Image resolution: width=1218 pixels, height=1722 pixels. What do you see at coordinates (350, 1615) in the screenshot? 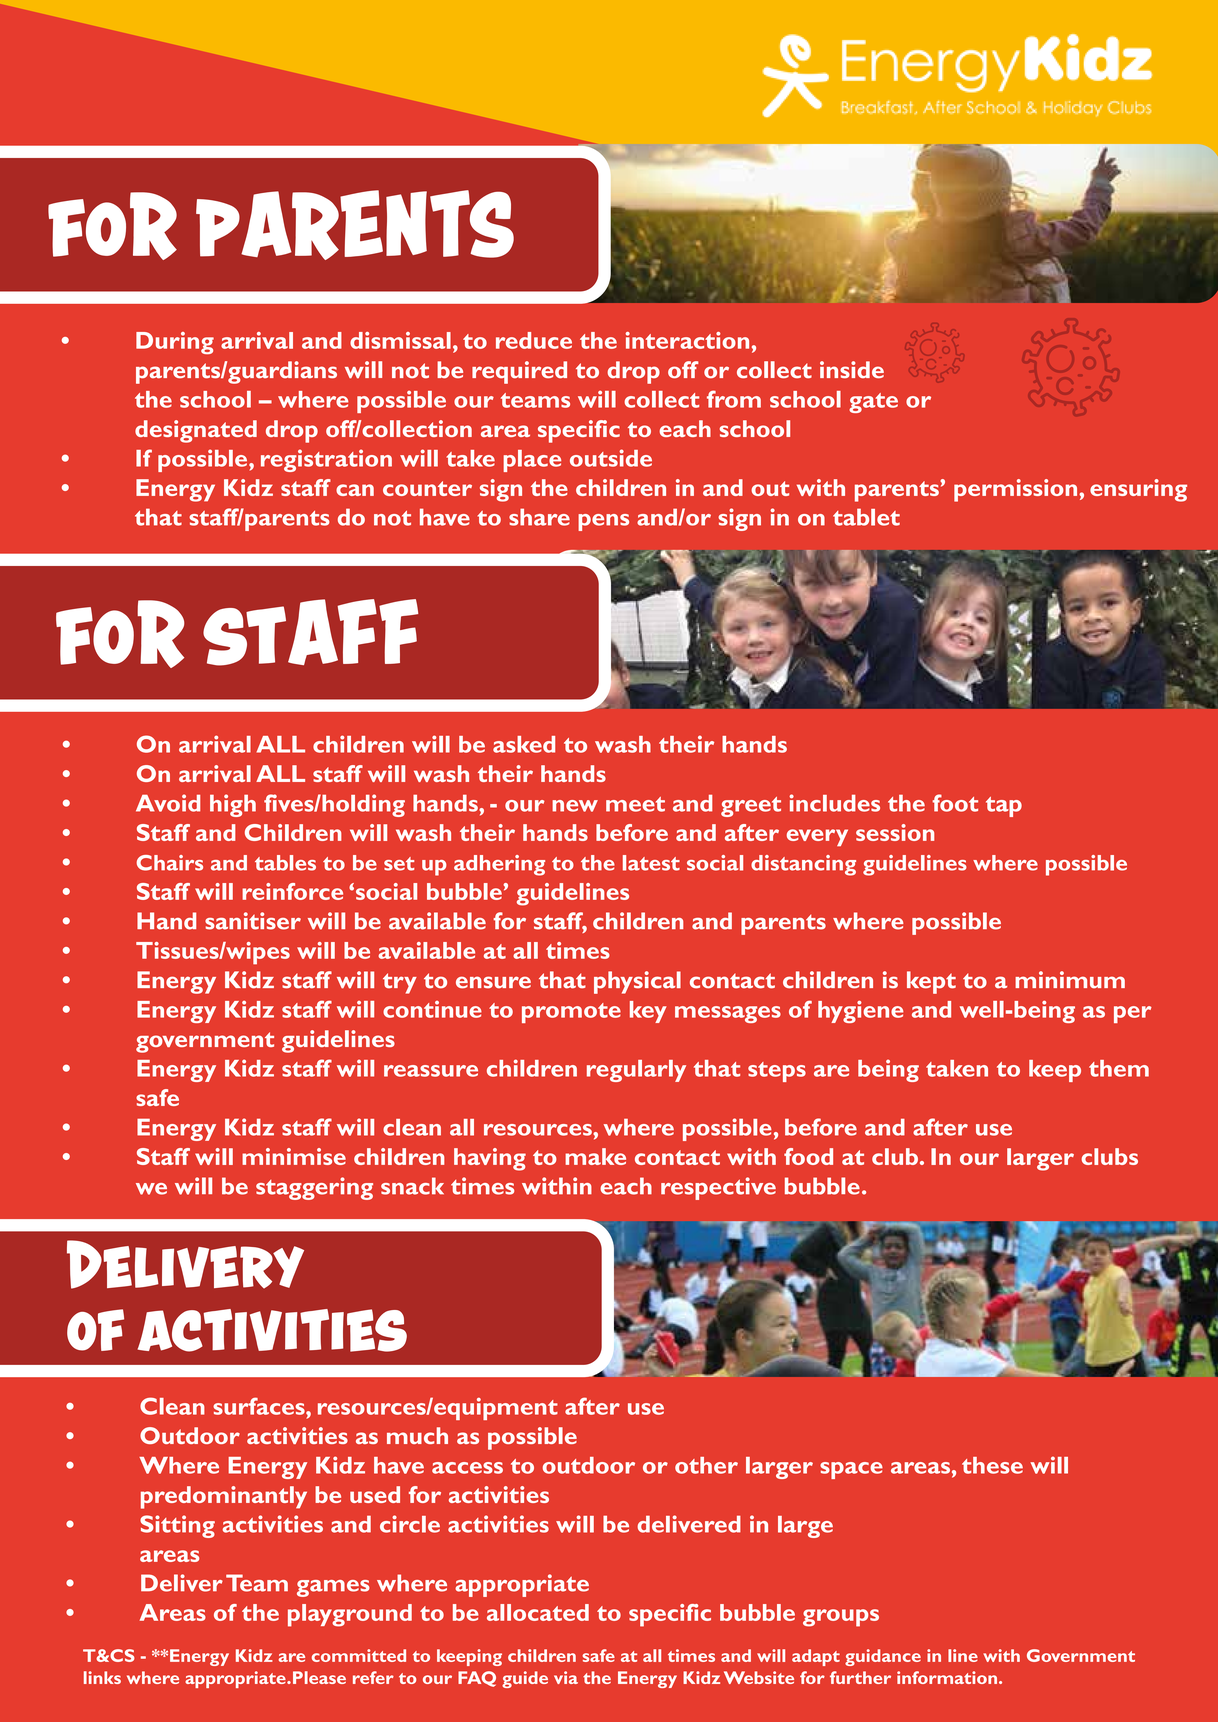
I see `playground` at bounding box center [350, 1615].
